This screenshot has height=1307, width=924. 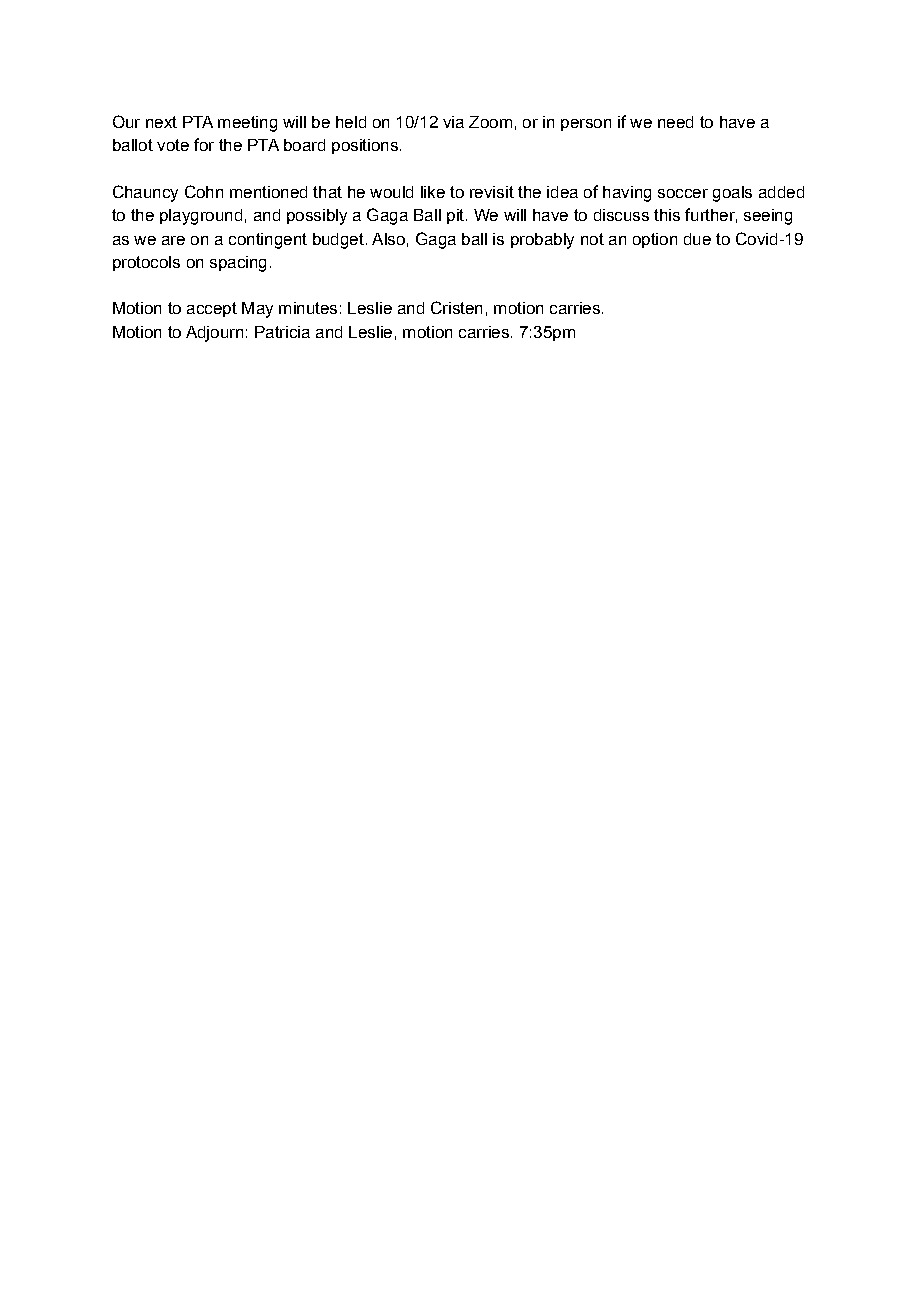 What do you see at coordinates (542, 241) in the screenshot?
I see `probably` at bounding box center [542, 241].
